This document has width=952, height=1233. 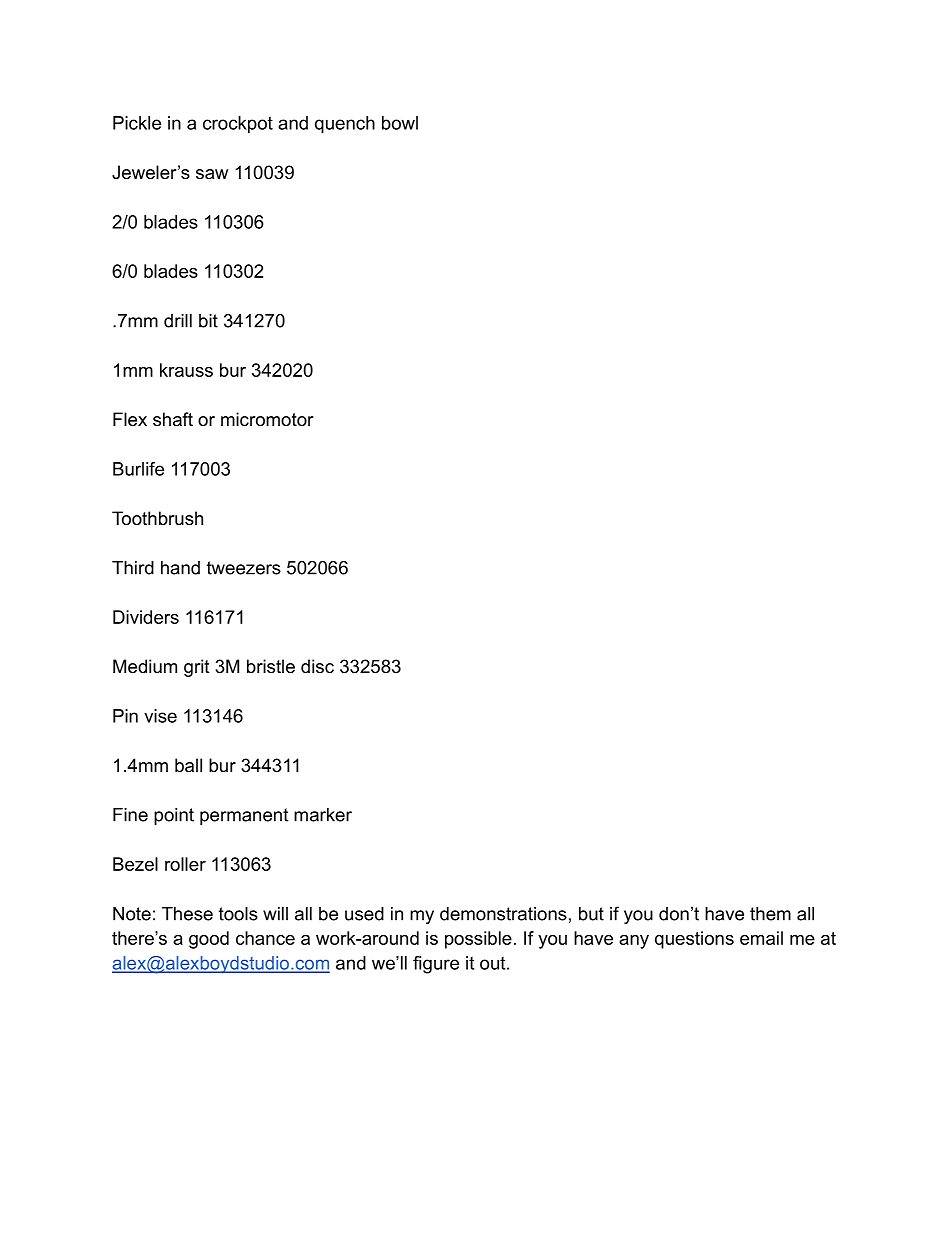 I want to click on saw, so click(x=212, y=174).
